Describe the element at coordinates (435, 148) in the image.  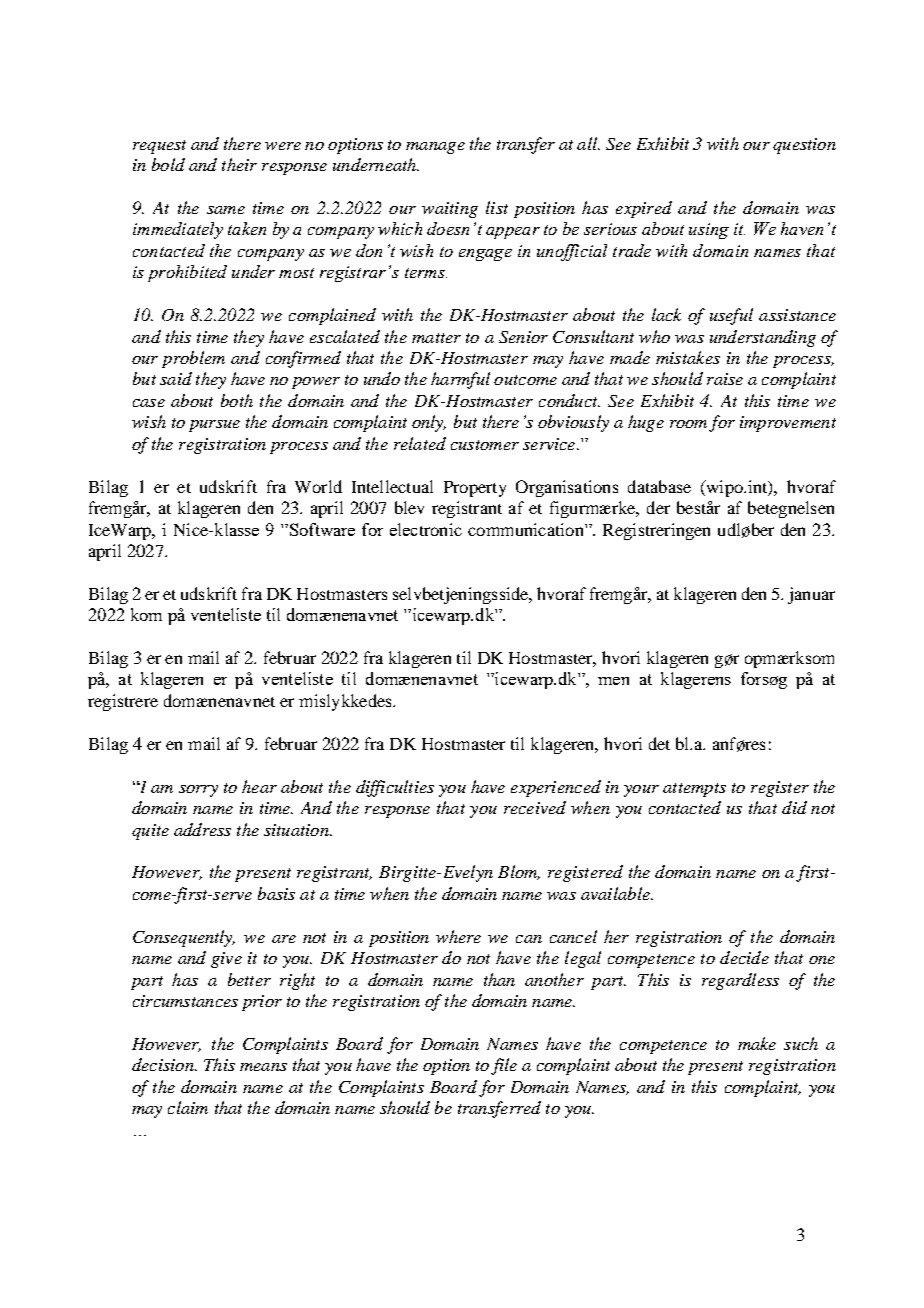
I see `manage` at that location.
